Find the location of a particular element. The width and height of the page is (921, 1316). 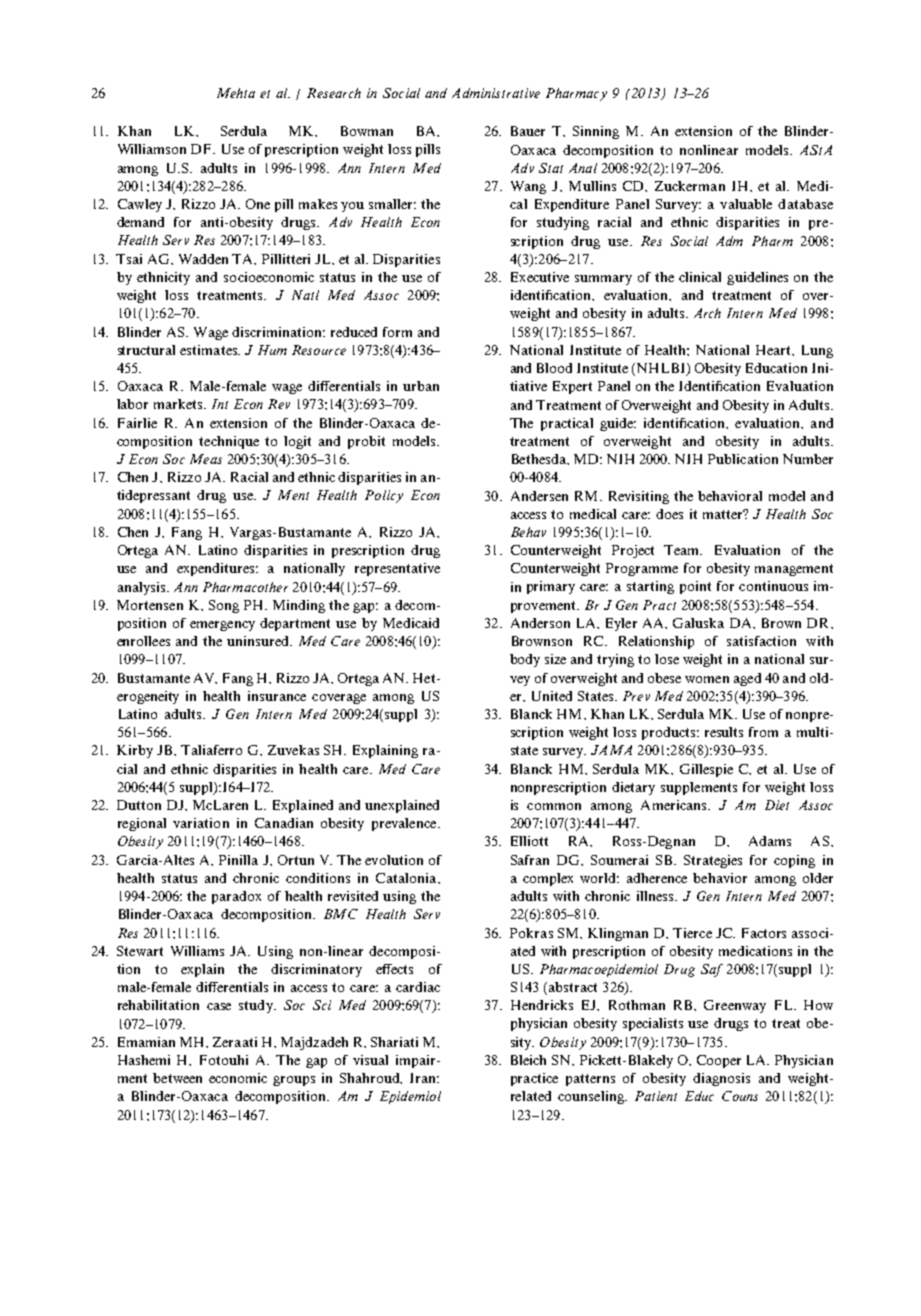

aged is located at coordinates (747, 679).
